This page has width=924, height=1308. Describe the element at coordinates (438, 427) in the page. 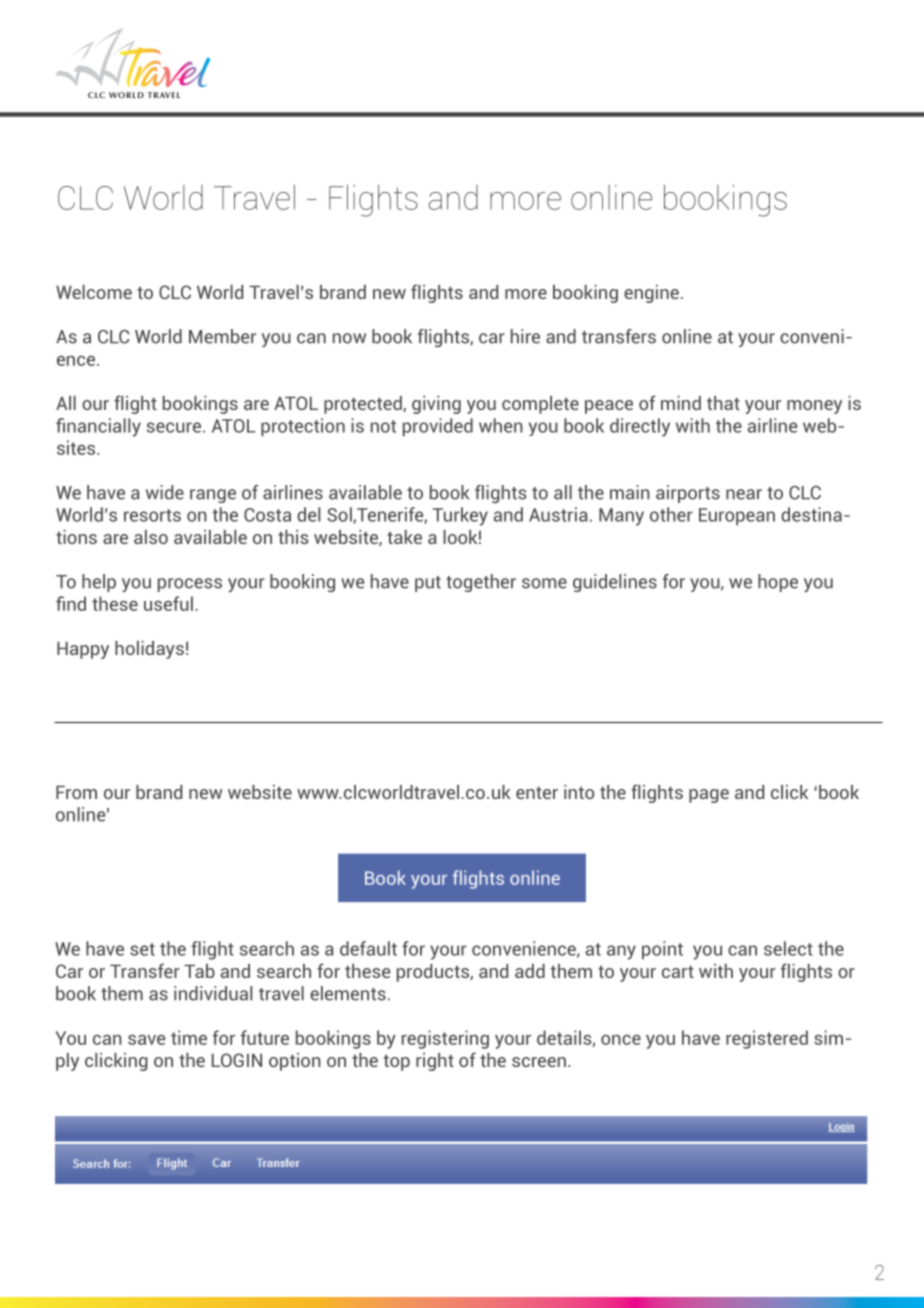

I see `provided` at that location.
